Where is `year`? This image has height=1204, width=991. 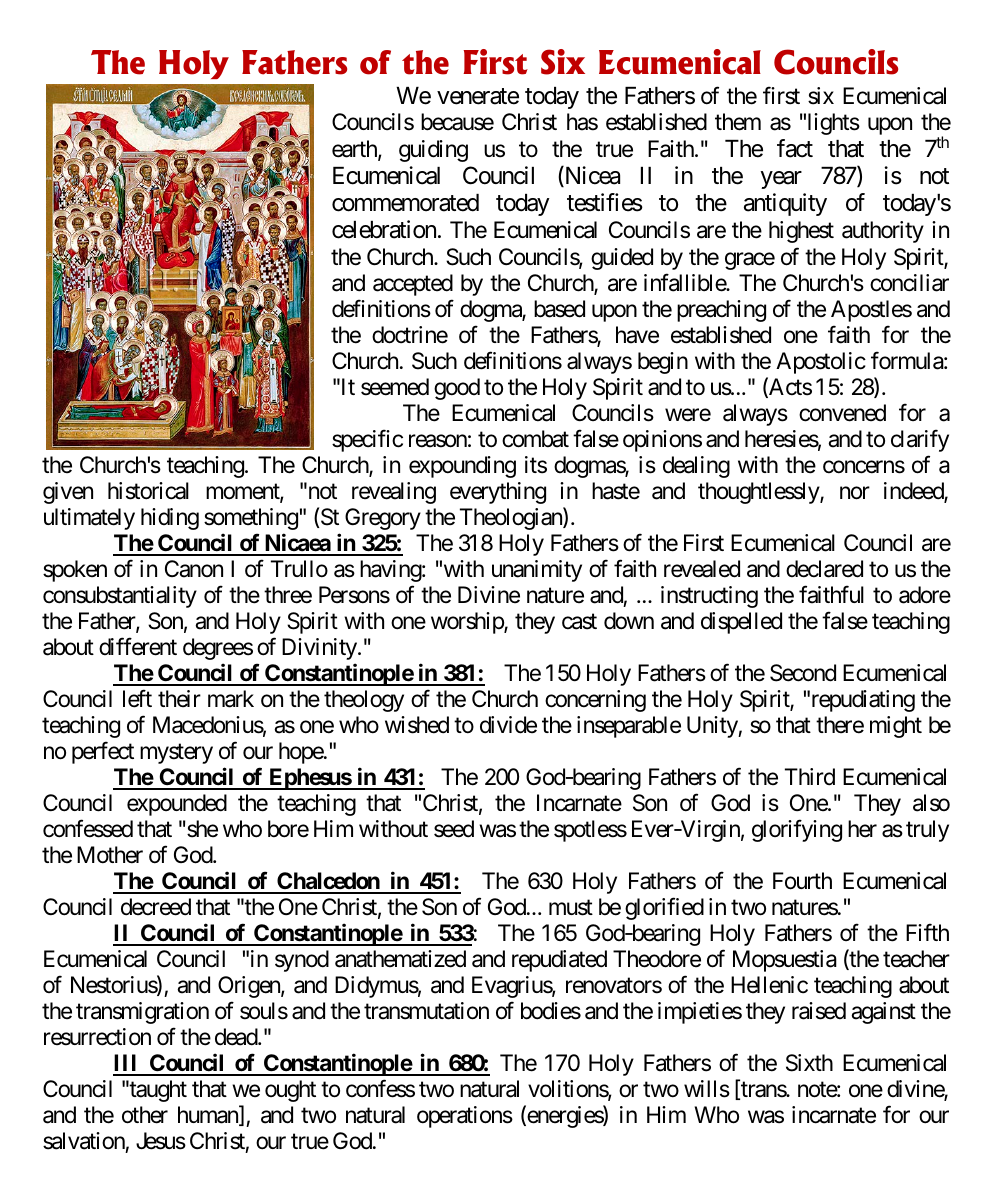 year is located at coordinates (781, 180).
